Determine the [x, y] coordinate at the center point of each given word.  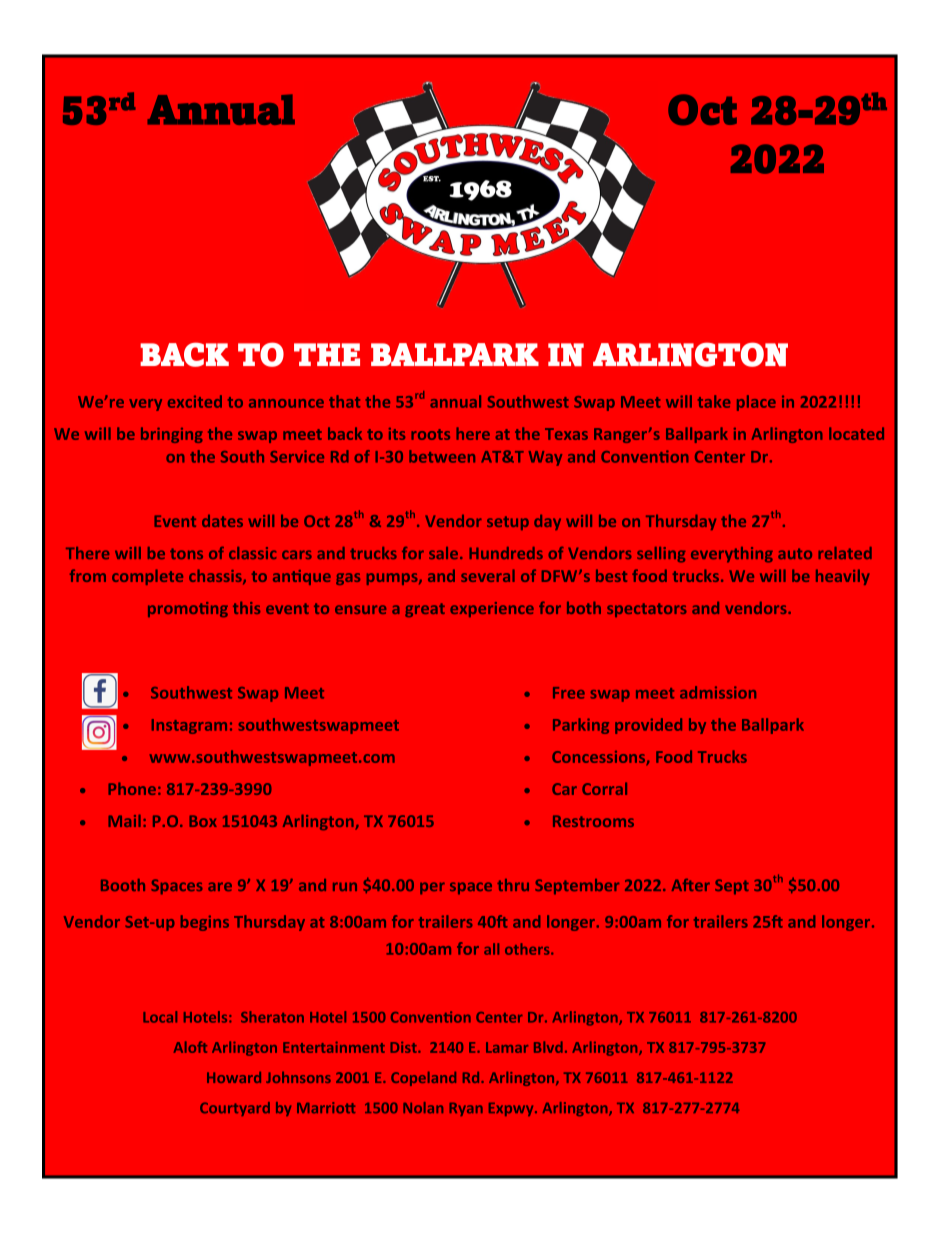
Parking [581, 726]
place [756, 403]
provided [648, 726]
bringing [172, 435]
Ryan [466, 1109]
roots [430, 434]
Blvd [548, 1047]
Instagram [189, 726]
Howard [234, 1077]
